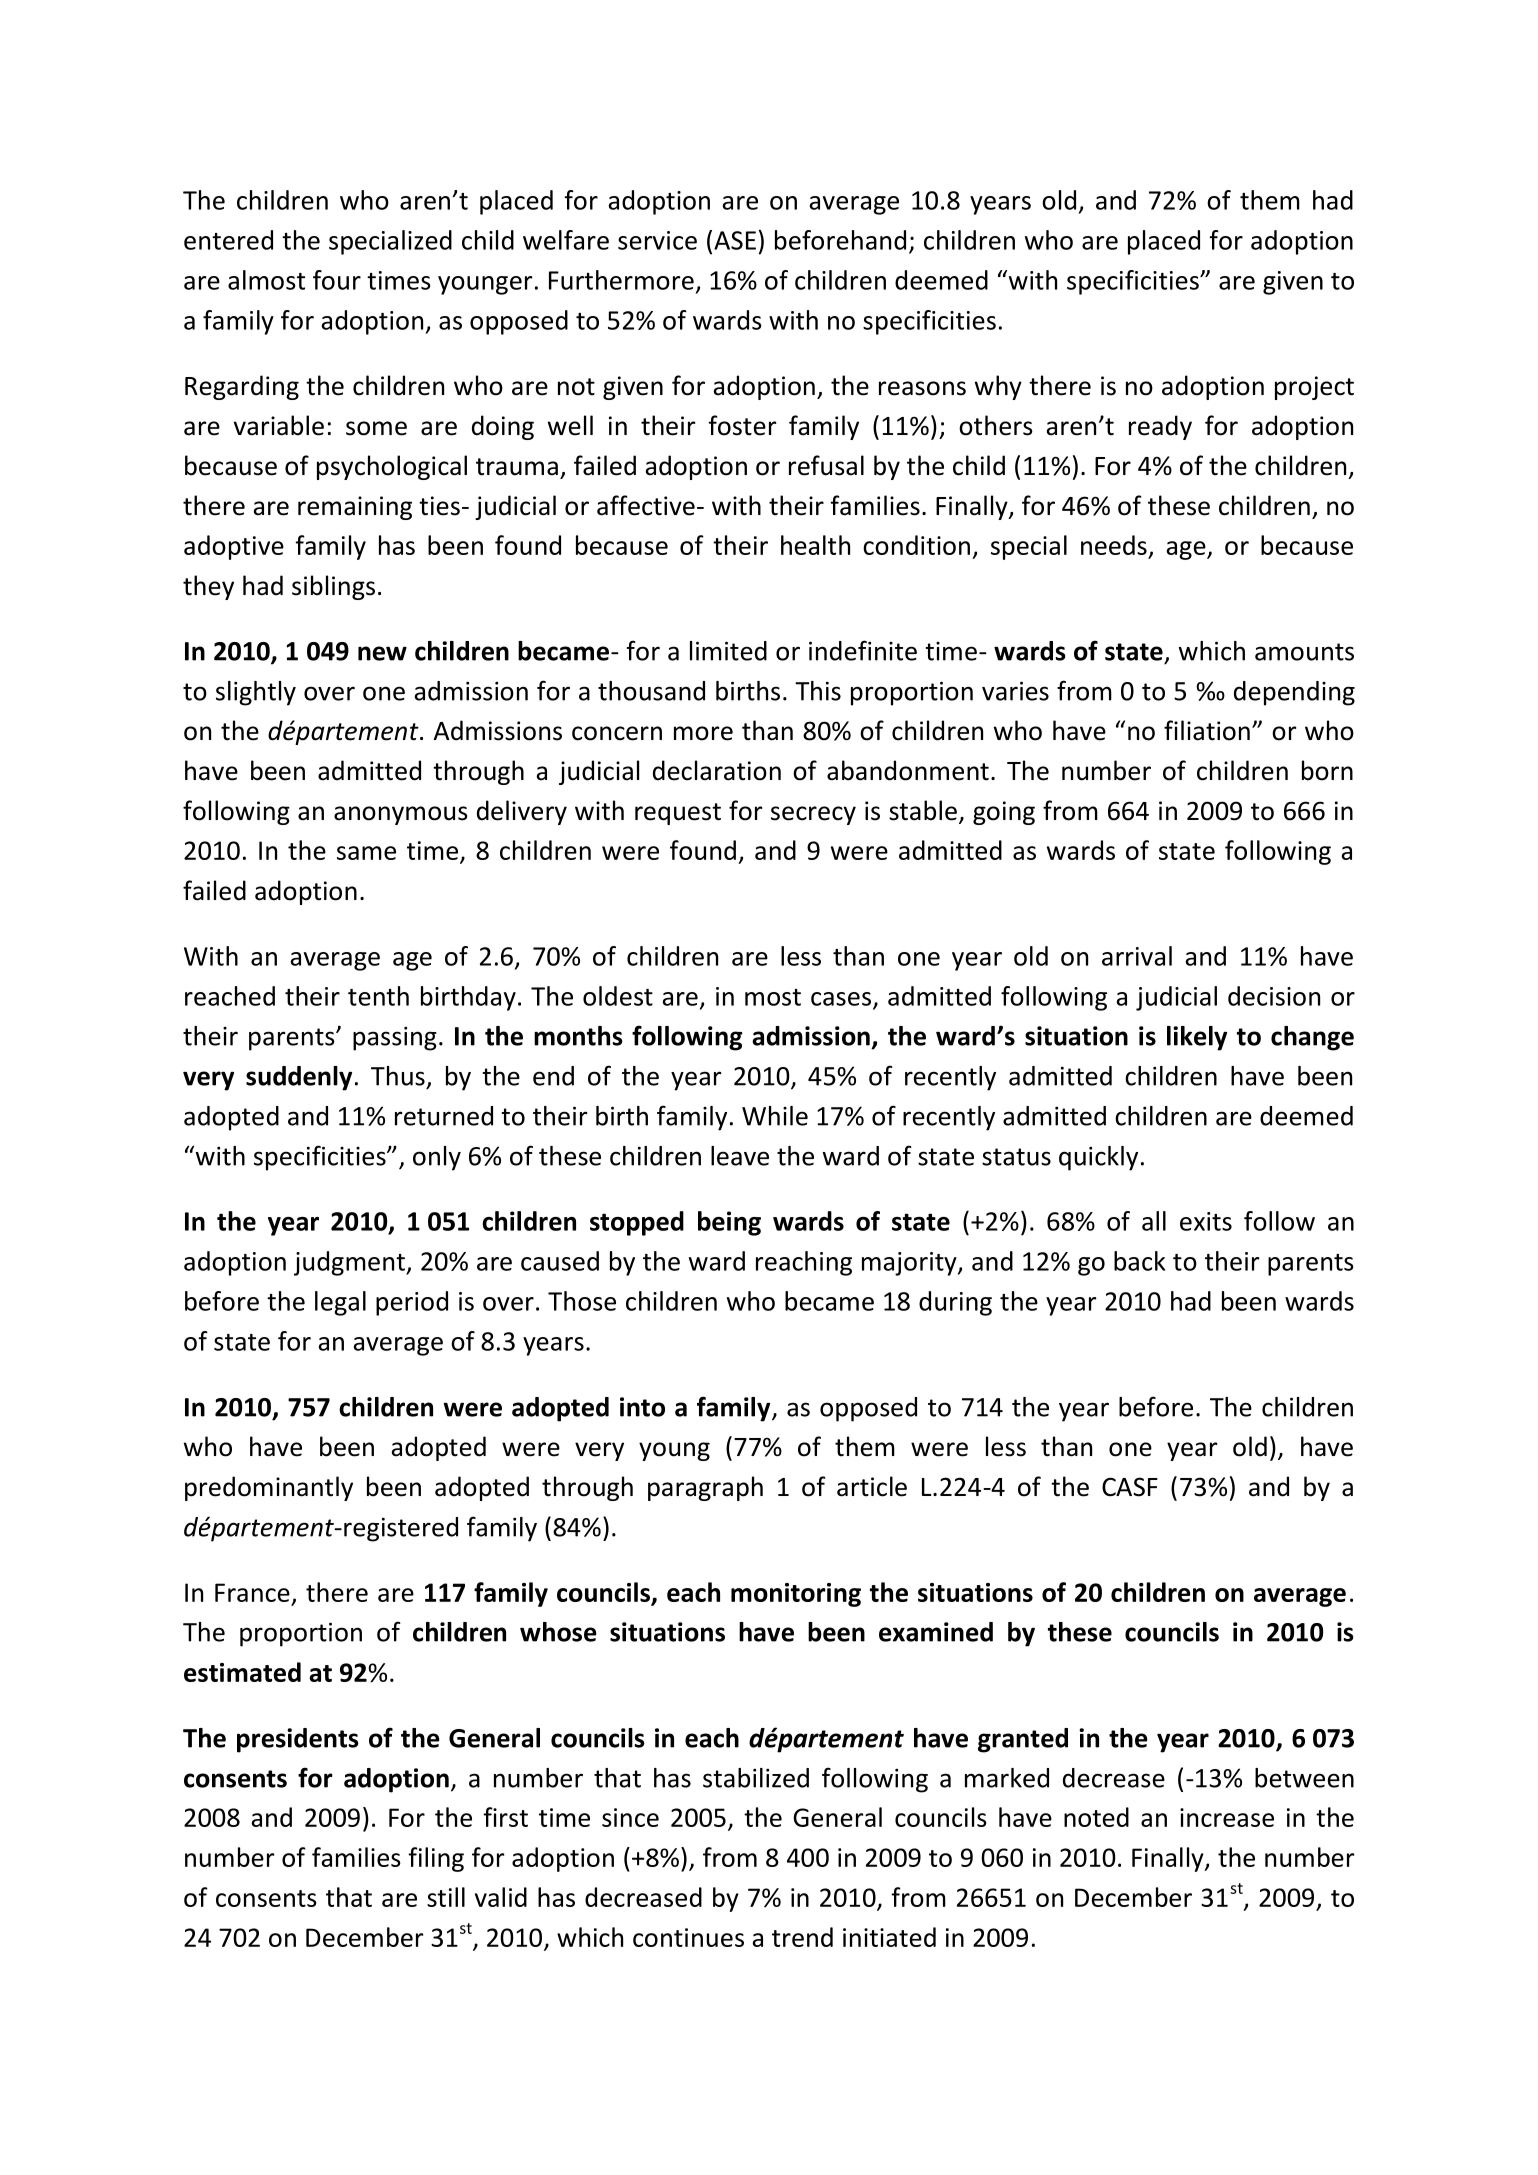  What do you see at coordinates (657, 240) in the document?
I see `service` at bounding box center [657, 240].
